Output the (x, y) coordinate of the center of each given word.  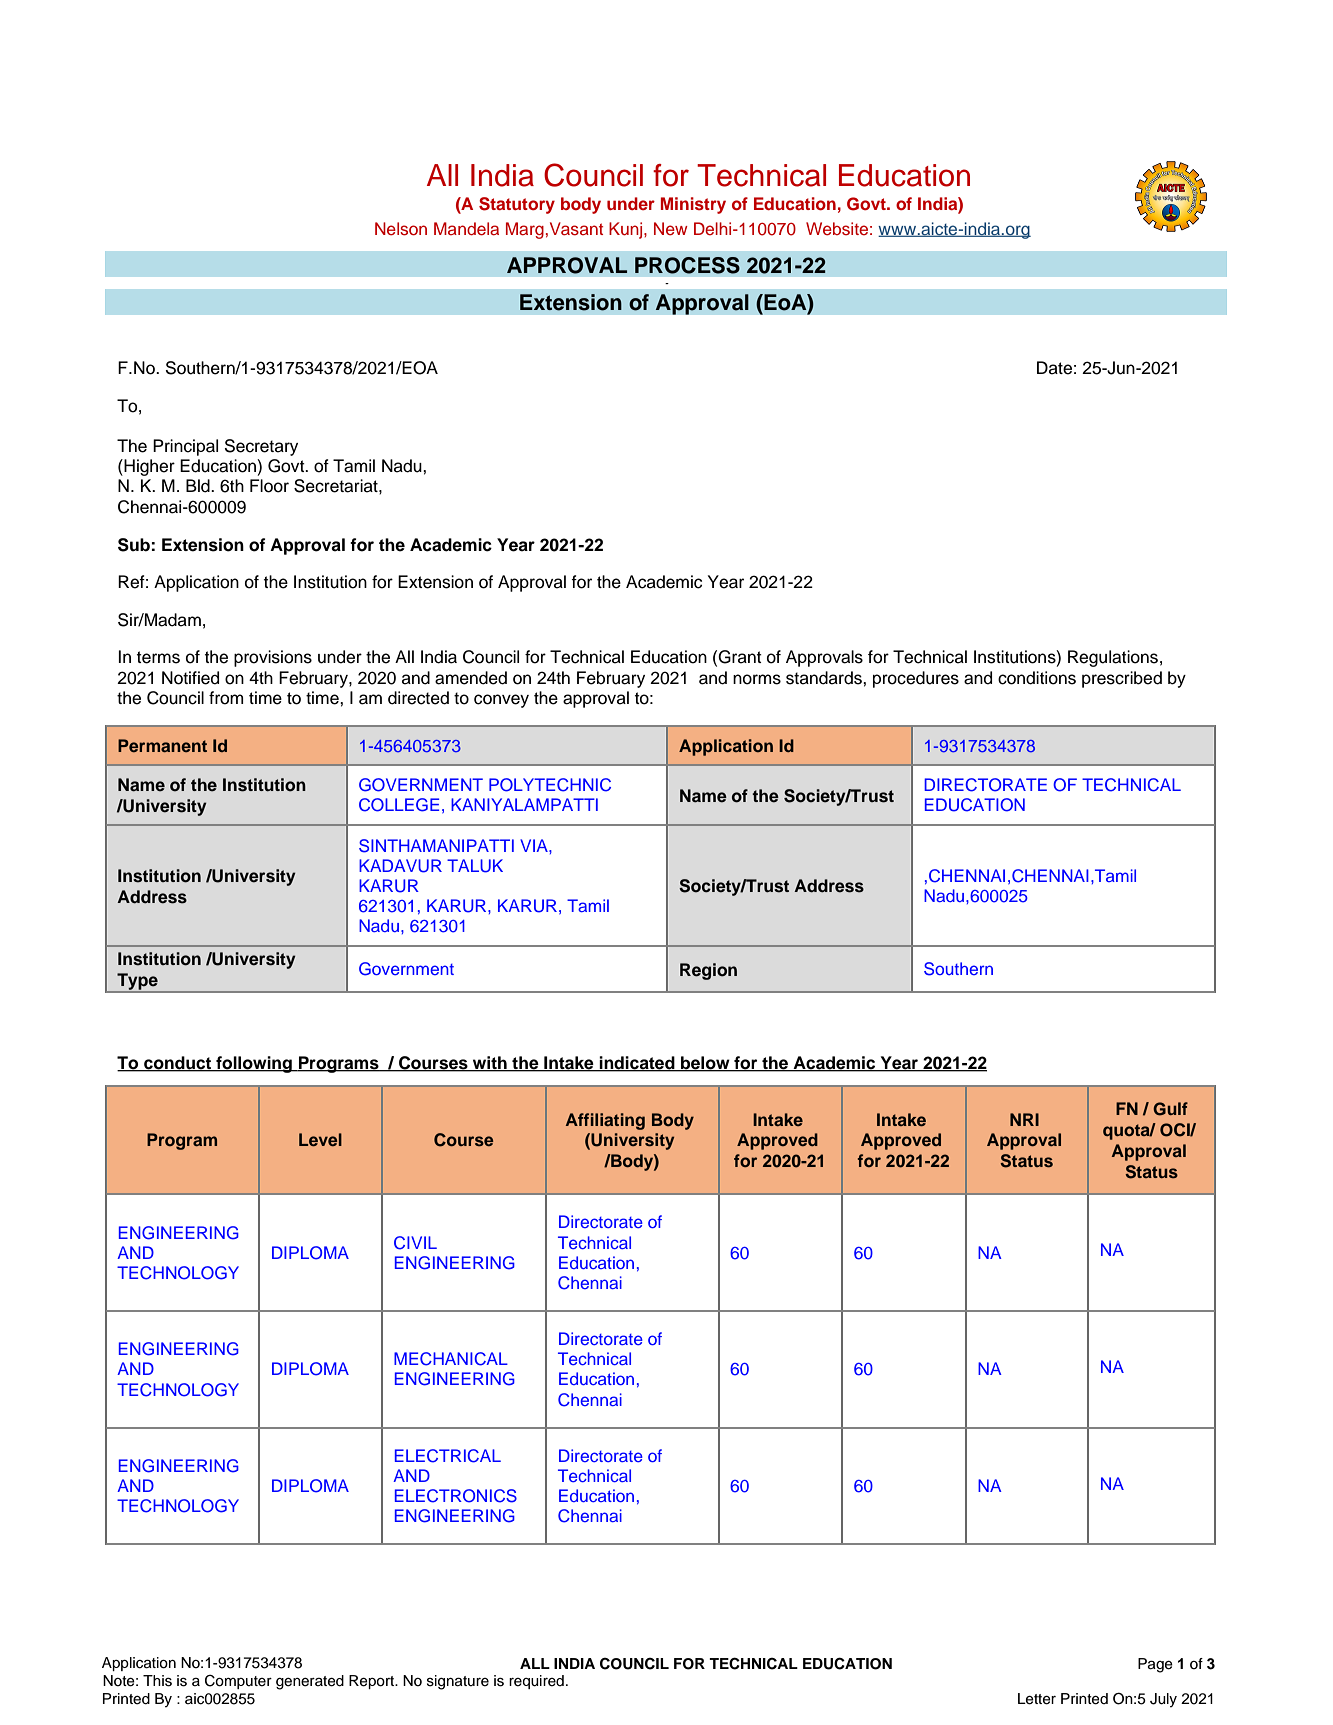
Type (137, 982)
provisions (273, 658)
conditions (1037, 678)
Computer (238, 1682)
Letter (1037, 1699)
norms (757, 679)
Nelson (401, 229)
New (671, 229)
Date (1054, 368)
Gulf (1170, 1109)
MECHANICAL (451, 1359)
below (705, 1064)
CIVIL (415, 1243)
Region (708, 971)
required (536, 1682)
